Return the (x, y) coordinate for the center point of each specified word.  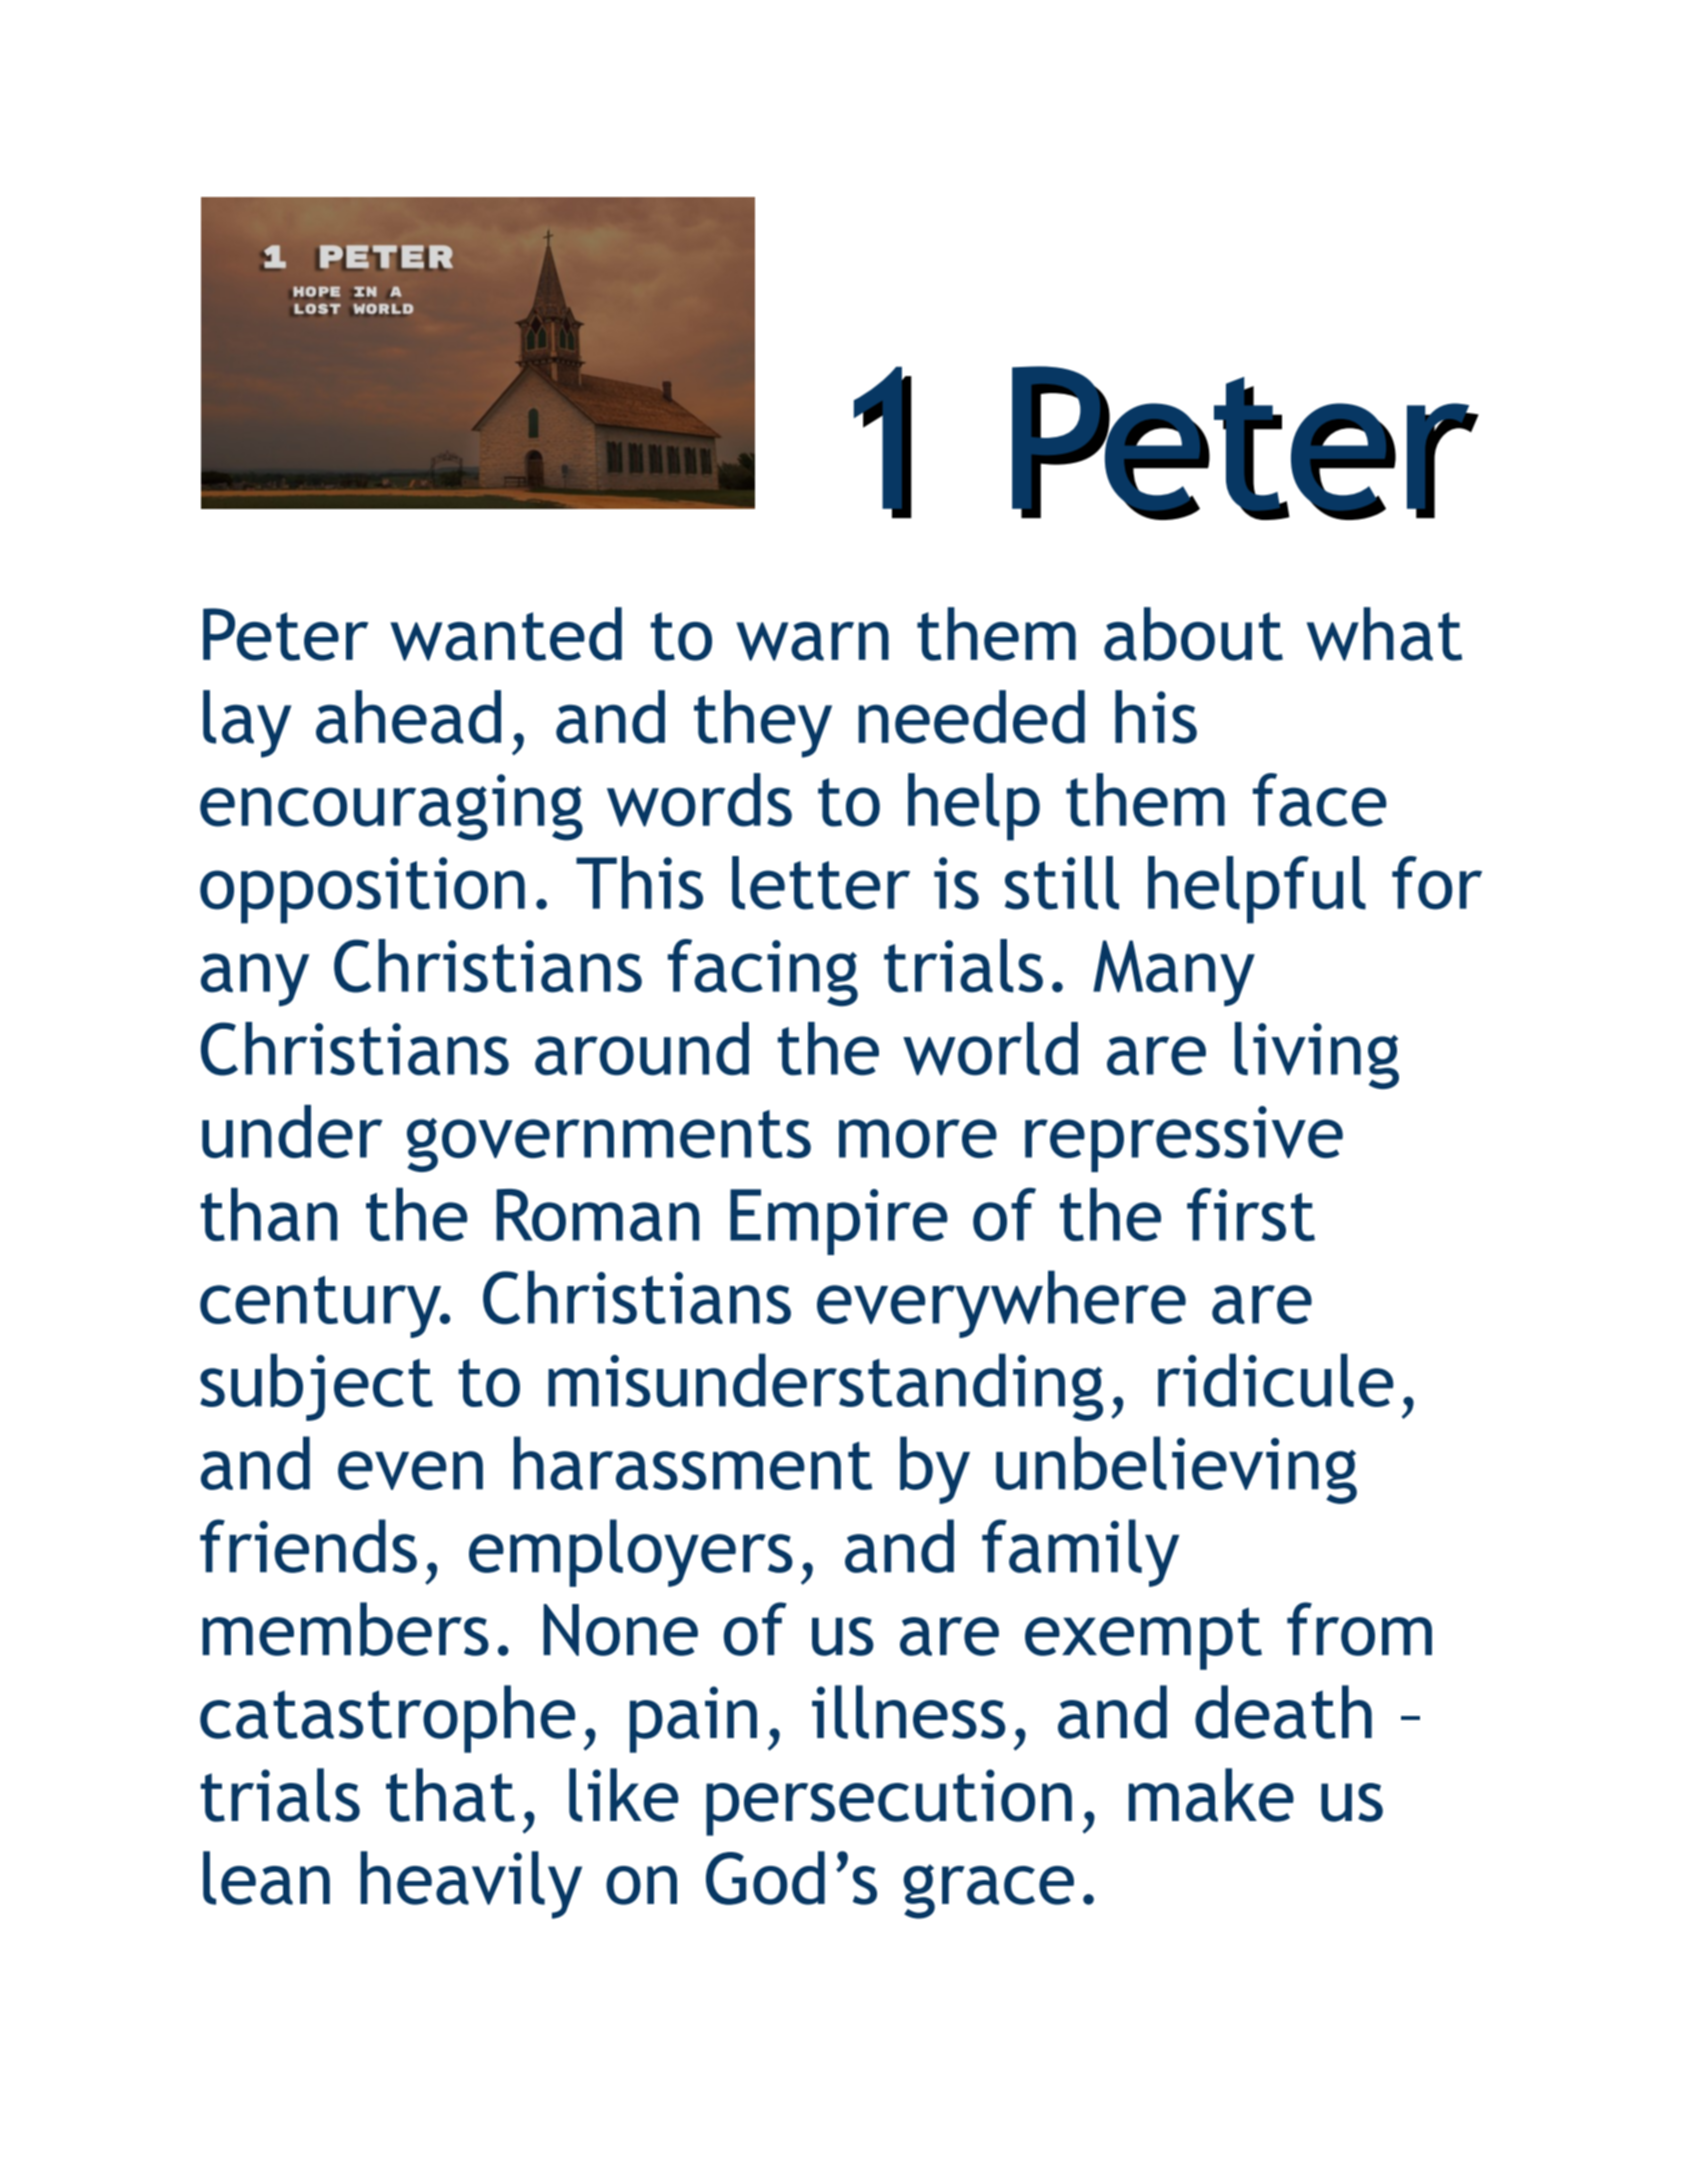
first (1251, 1214)
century (322, 1307)
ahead (408, 717)
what (1384, 634)
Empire (839, 1222)
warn (812, 641)
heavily (471, 1885)
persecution (889, 1802)
